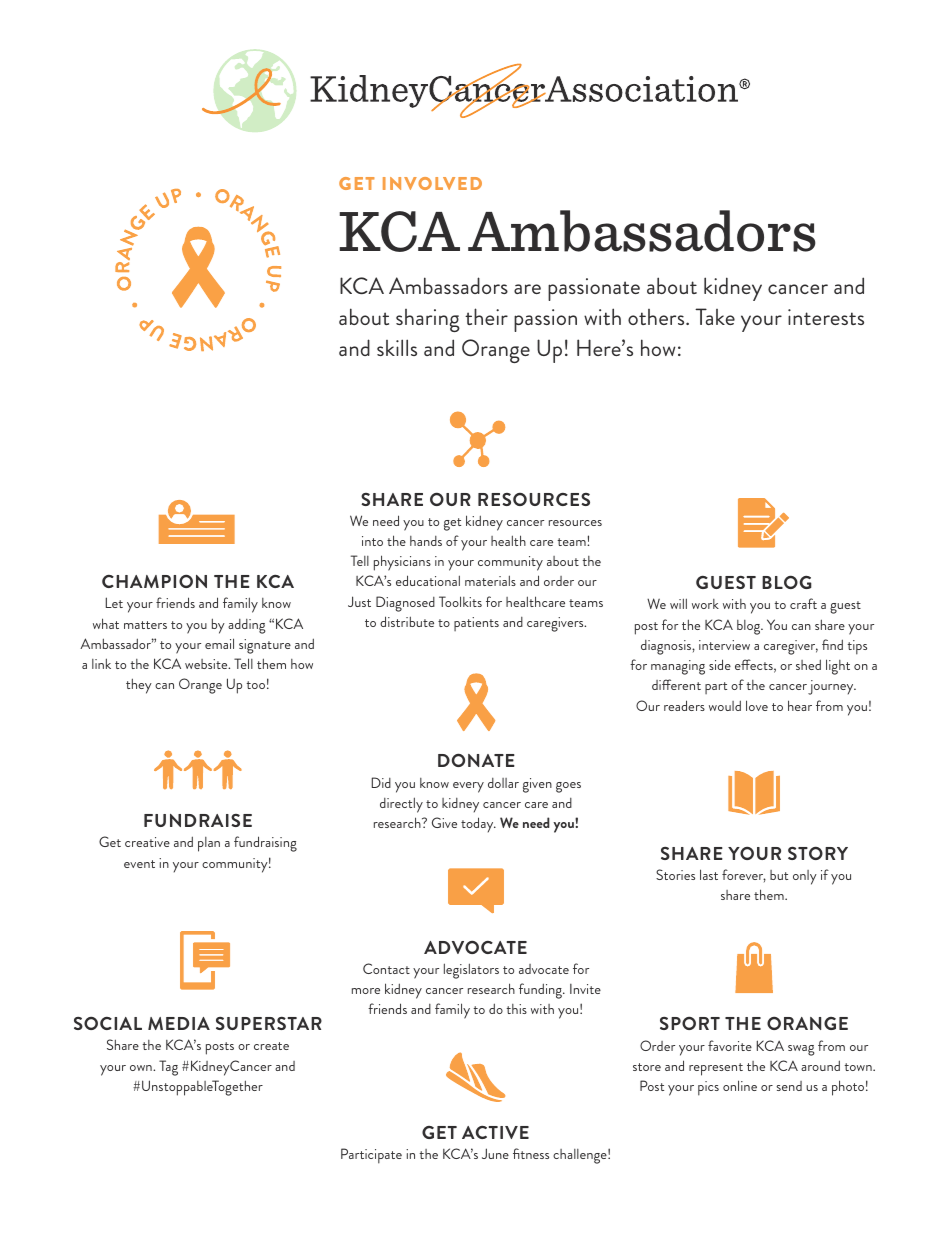 This screenshot has height=1233, width=952. I want to click on send, so click(789, 1086).
